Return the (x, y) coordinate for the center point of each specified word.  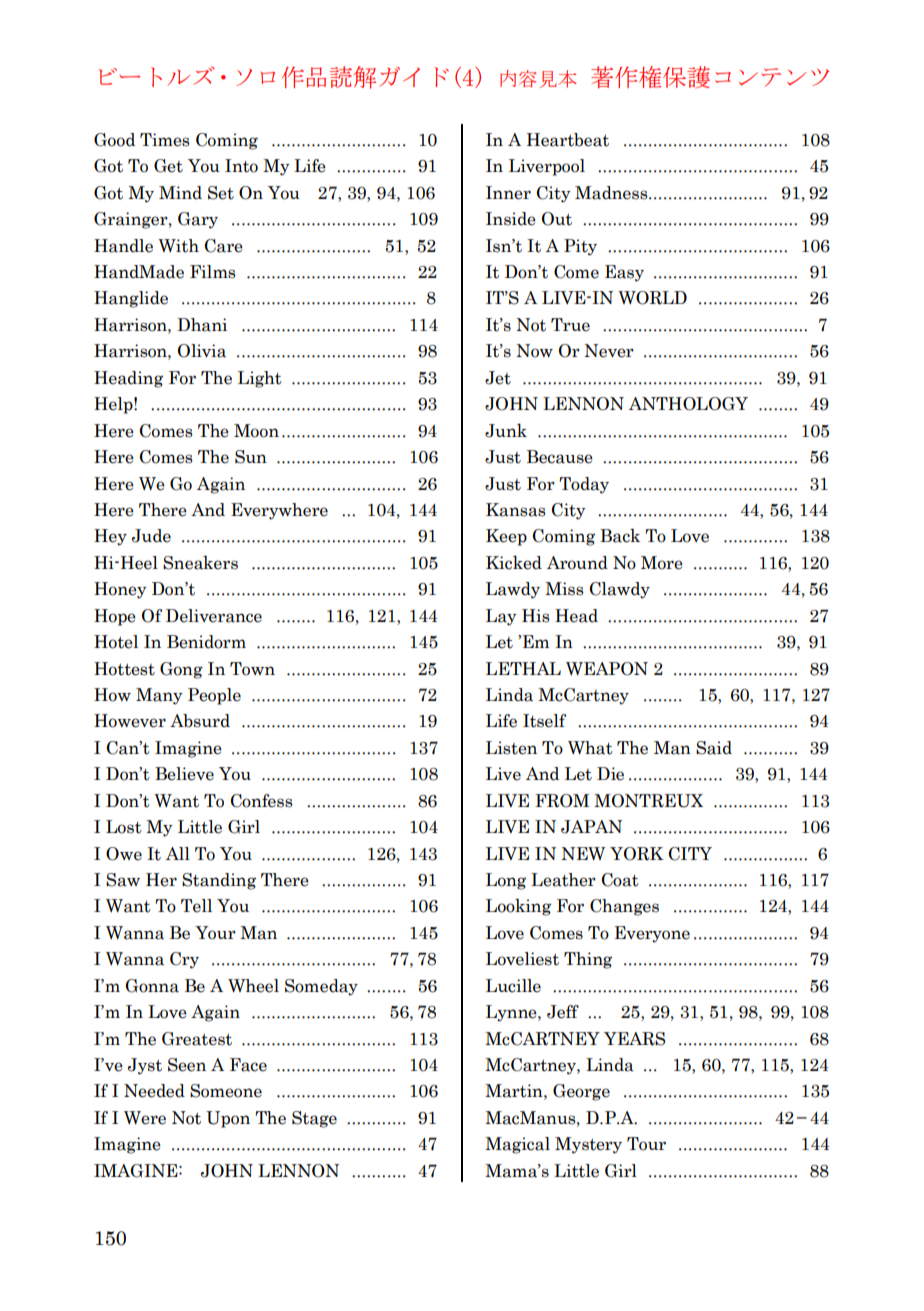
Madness (612, 193)
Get (168, 166)
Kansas (516, 510)
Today (584, 485)
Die (610, 774)
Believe (184, 774)
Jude (151, 536)
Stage (314, 1119)
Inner (508, 193)
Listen (511, 748)
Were (145, 1118)
